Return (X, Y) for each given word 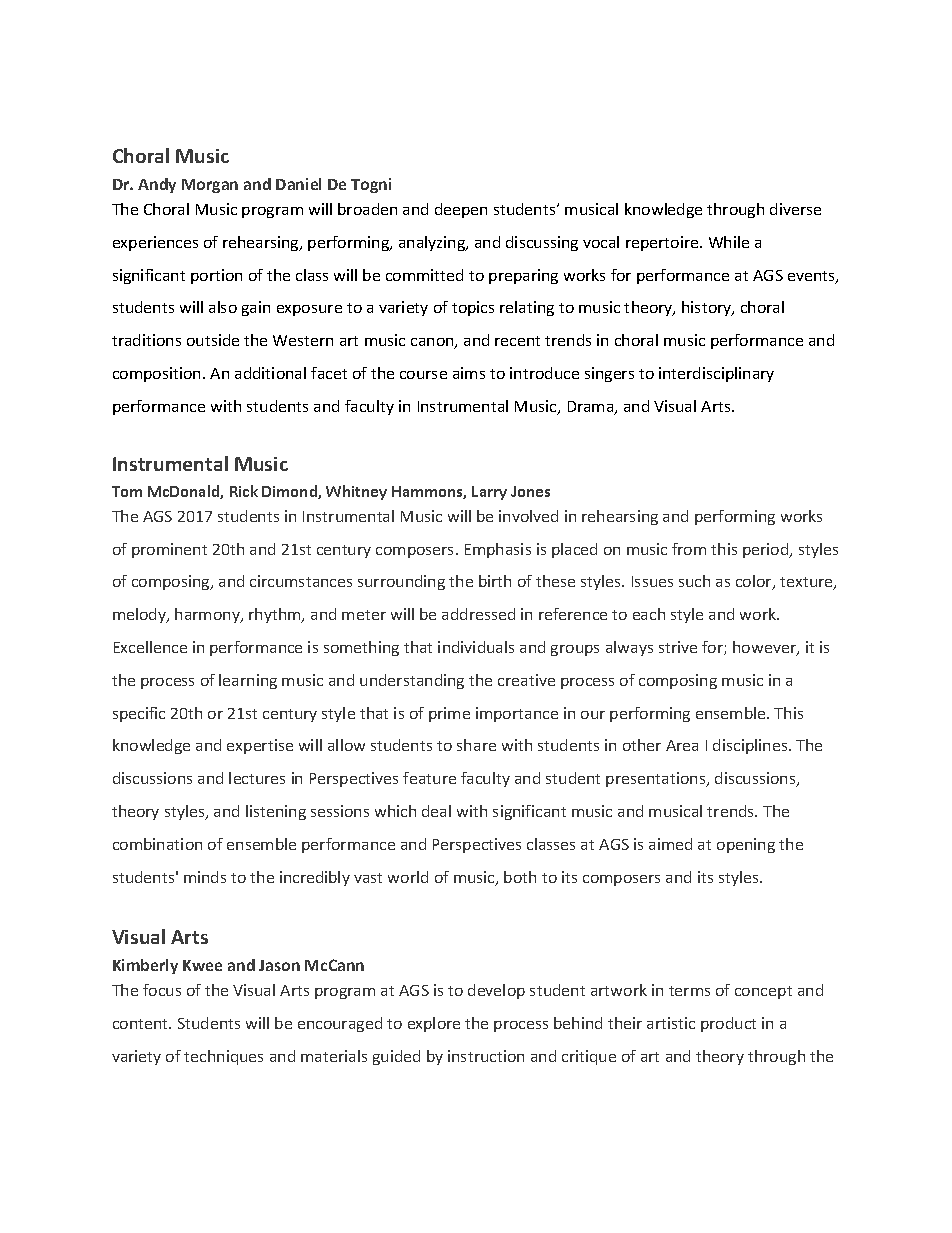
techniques (223, 1057)
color (755, 582)
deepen (461, 210)
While (729, 242)
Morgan (210, 186)
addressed (478, 614)
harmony (208, 615)
